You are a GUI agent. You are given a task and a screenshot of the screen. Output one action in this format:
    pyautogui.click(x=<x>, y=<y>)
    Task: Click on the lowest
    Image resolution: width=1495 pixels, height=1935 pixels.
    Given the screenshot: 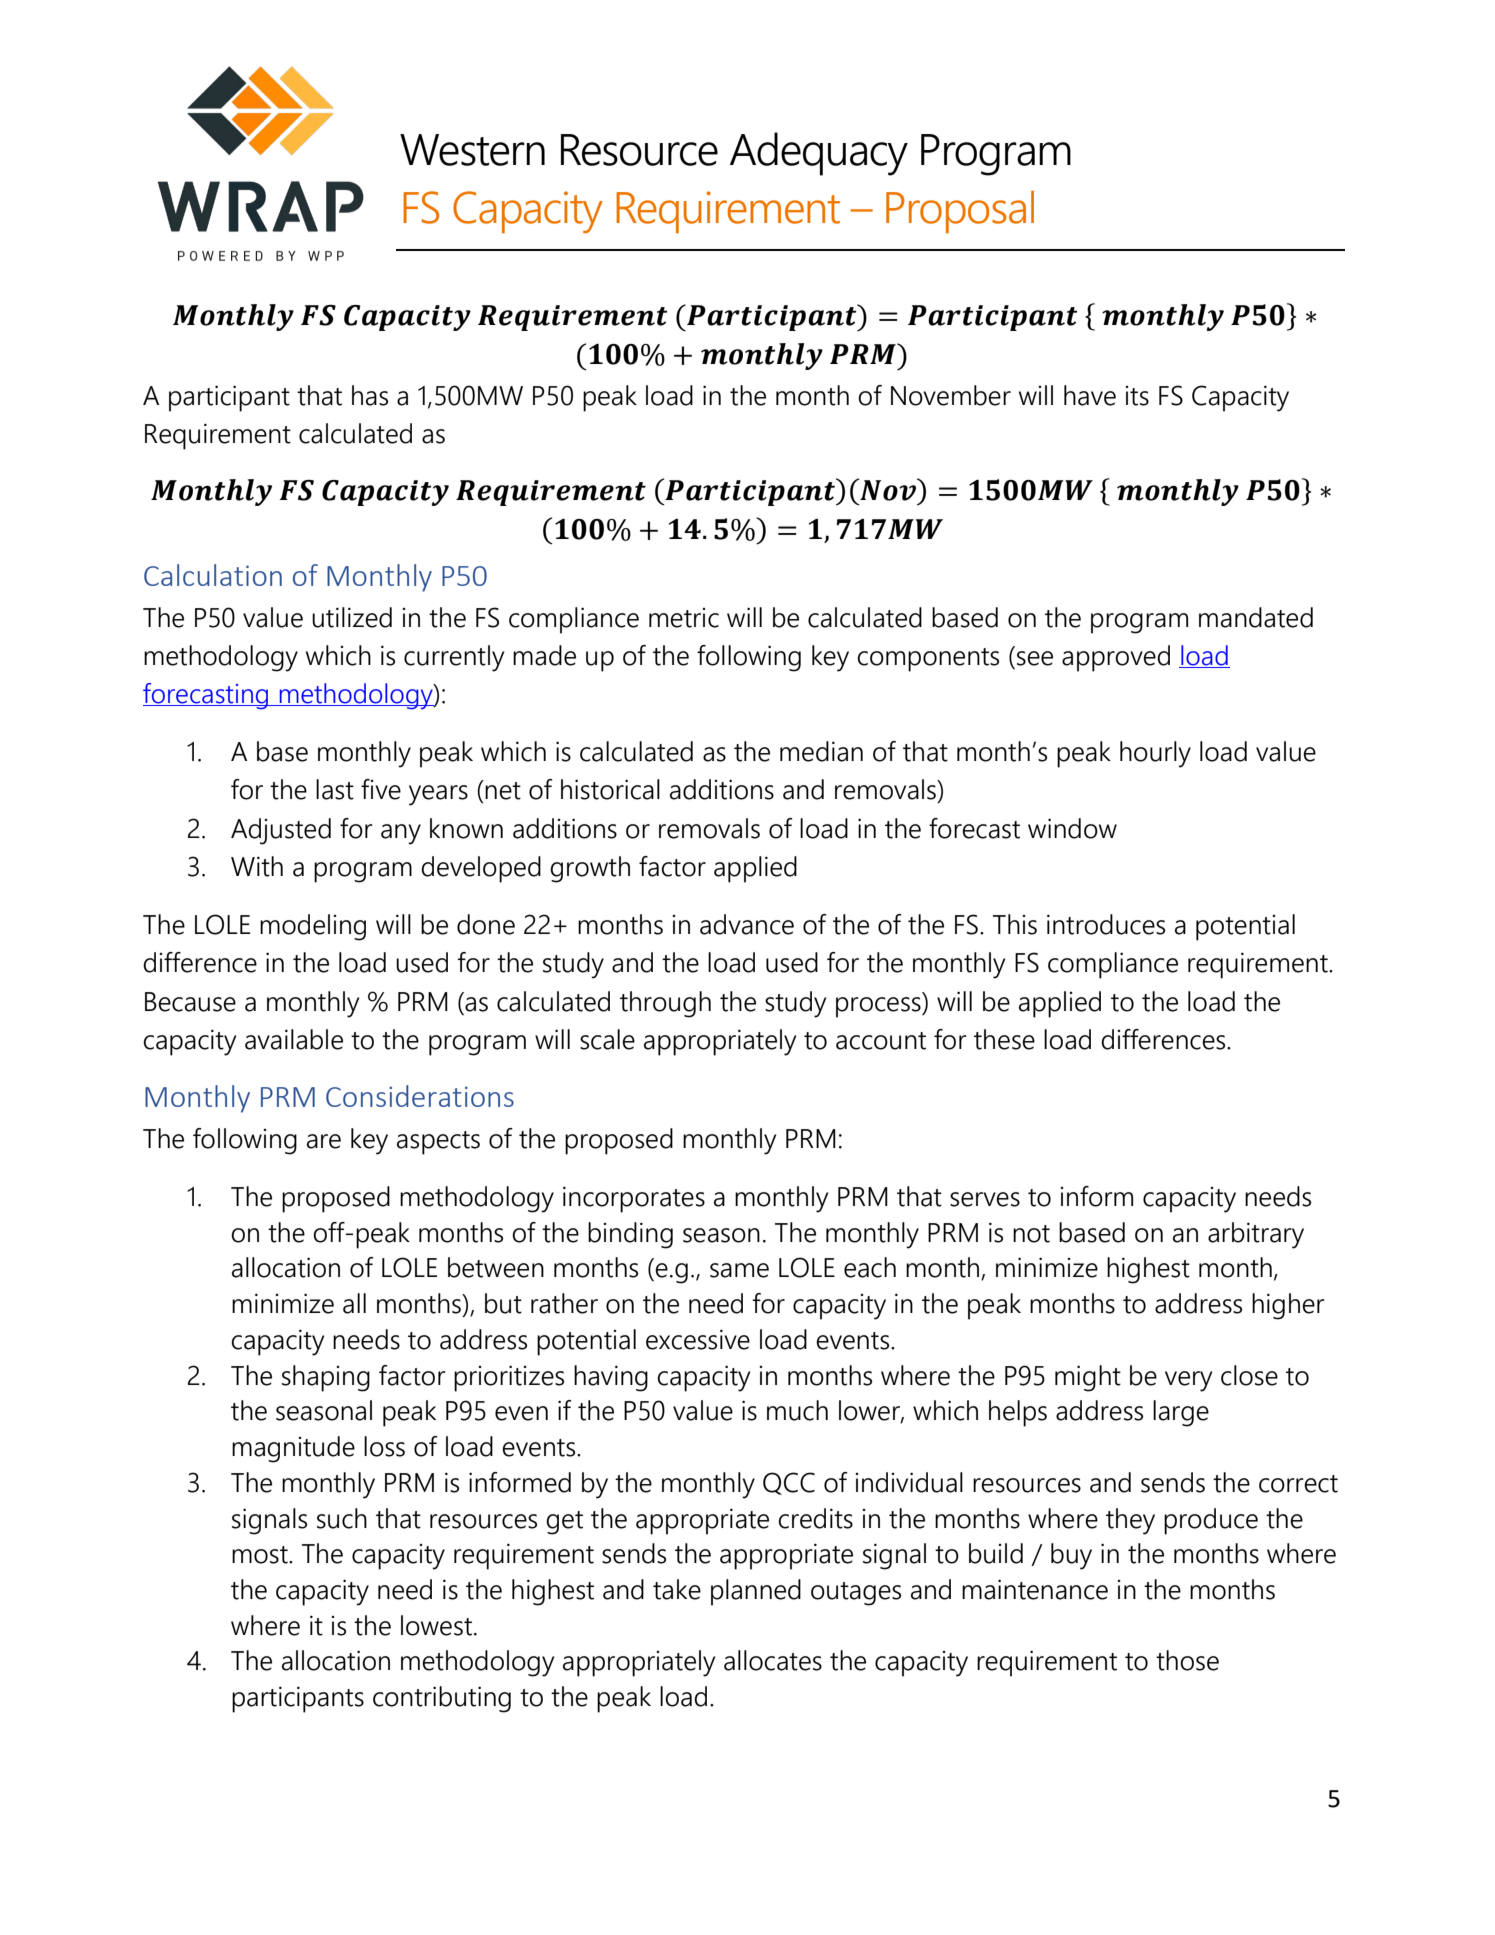 What is the action you would take?
    pyautogui.click(x=436, y=1625)
